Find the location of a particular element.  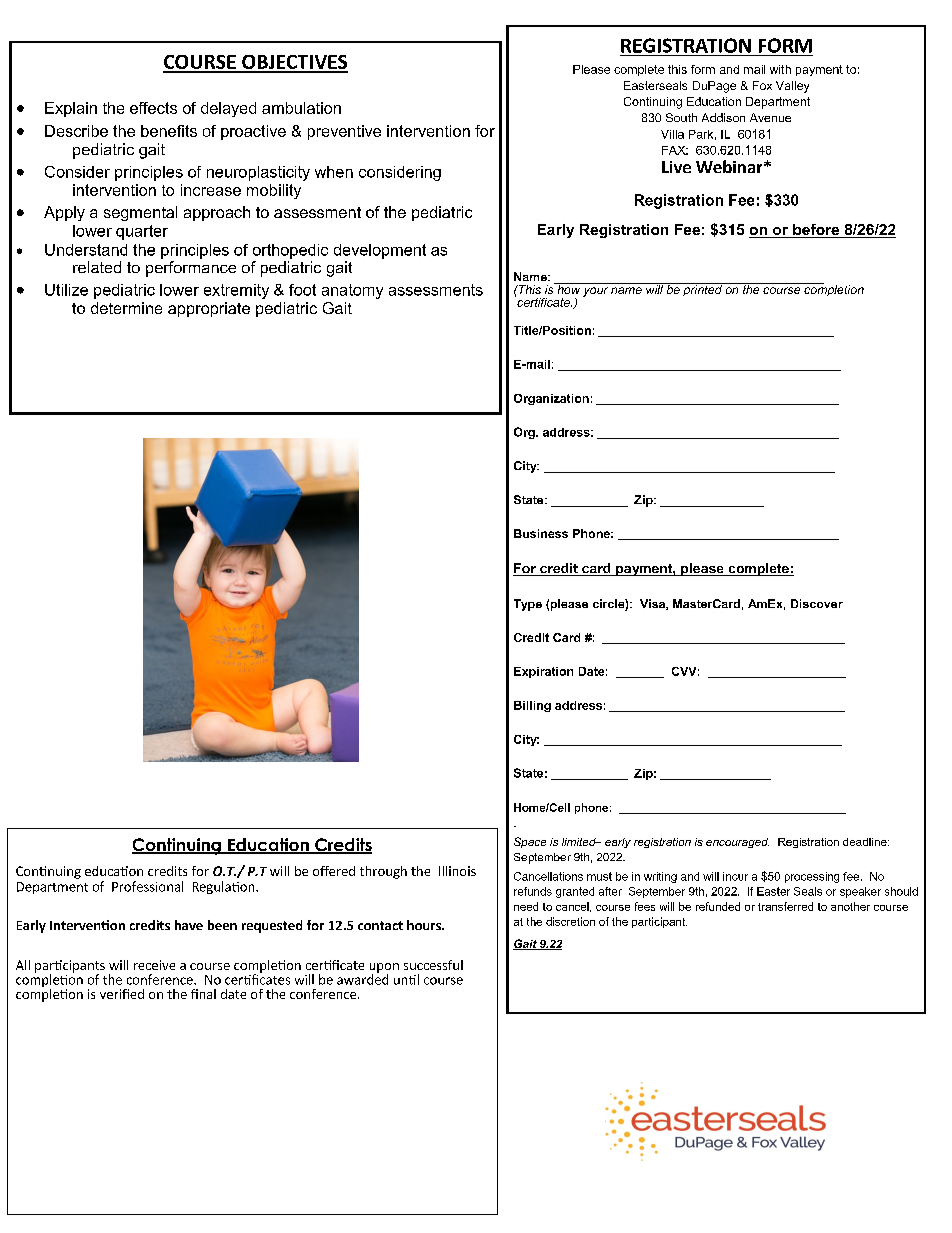

Valley is located at coordinates (792, 87).
